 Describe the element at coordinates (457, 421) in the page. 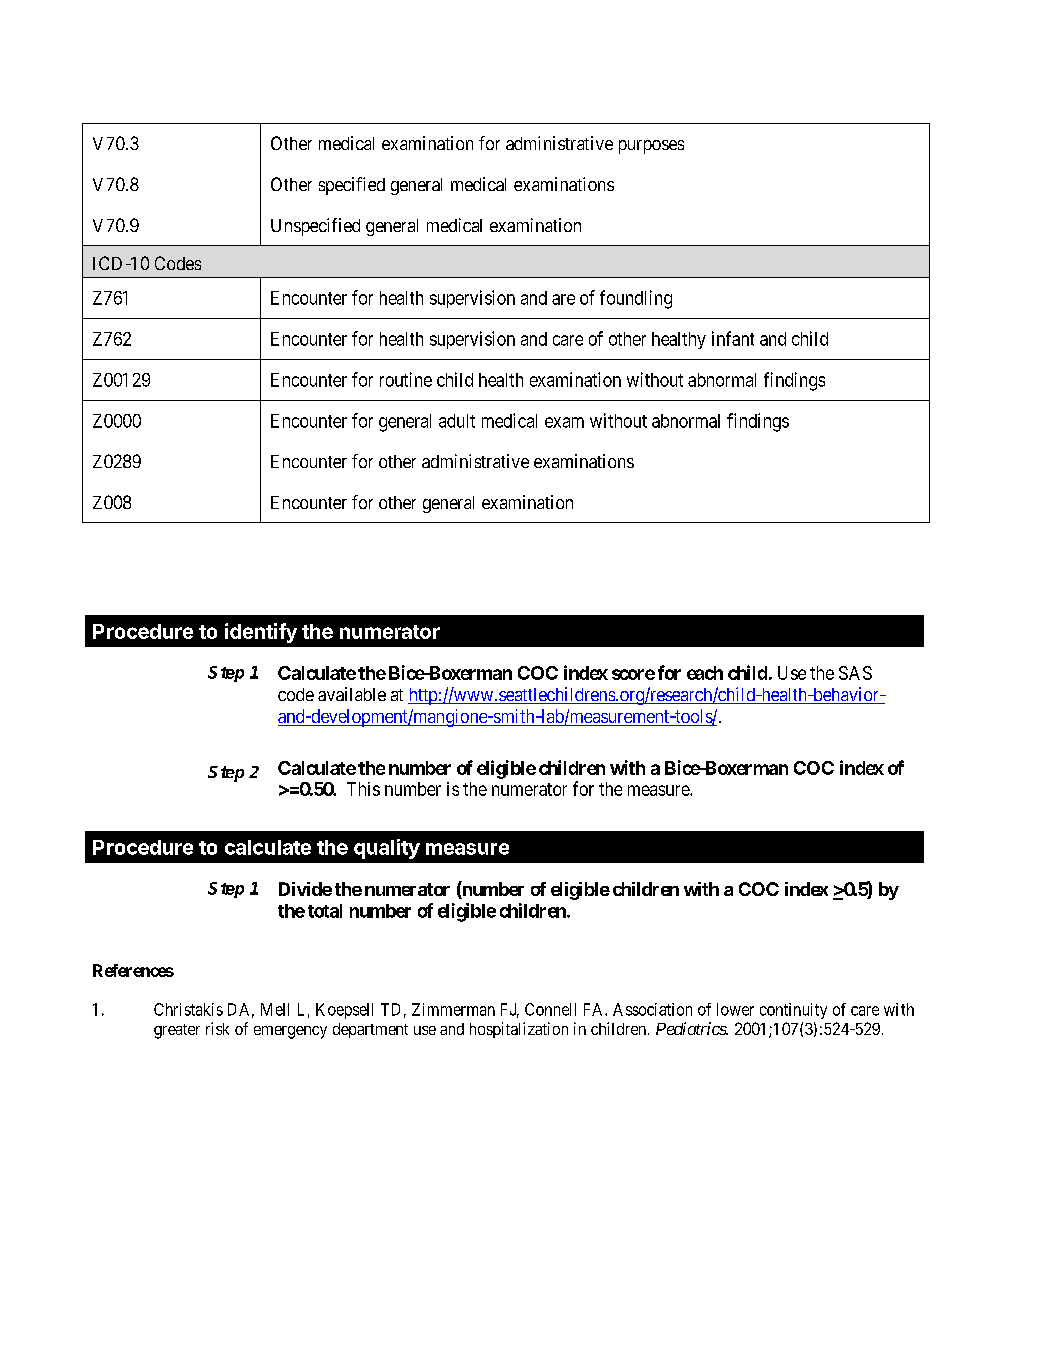

I see `adult` at that location.
